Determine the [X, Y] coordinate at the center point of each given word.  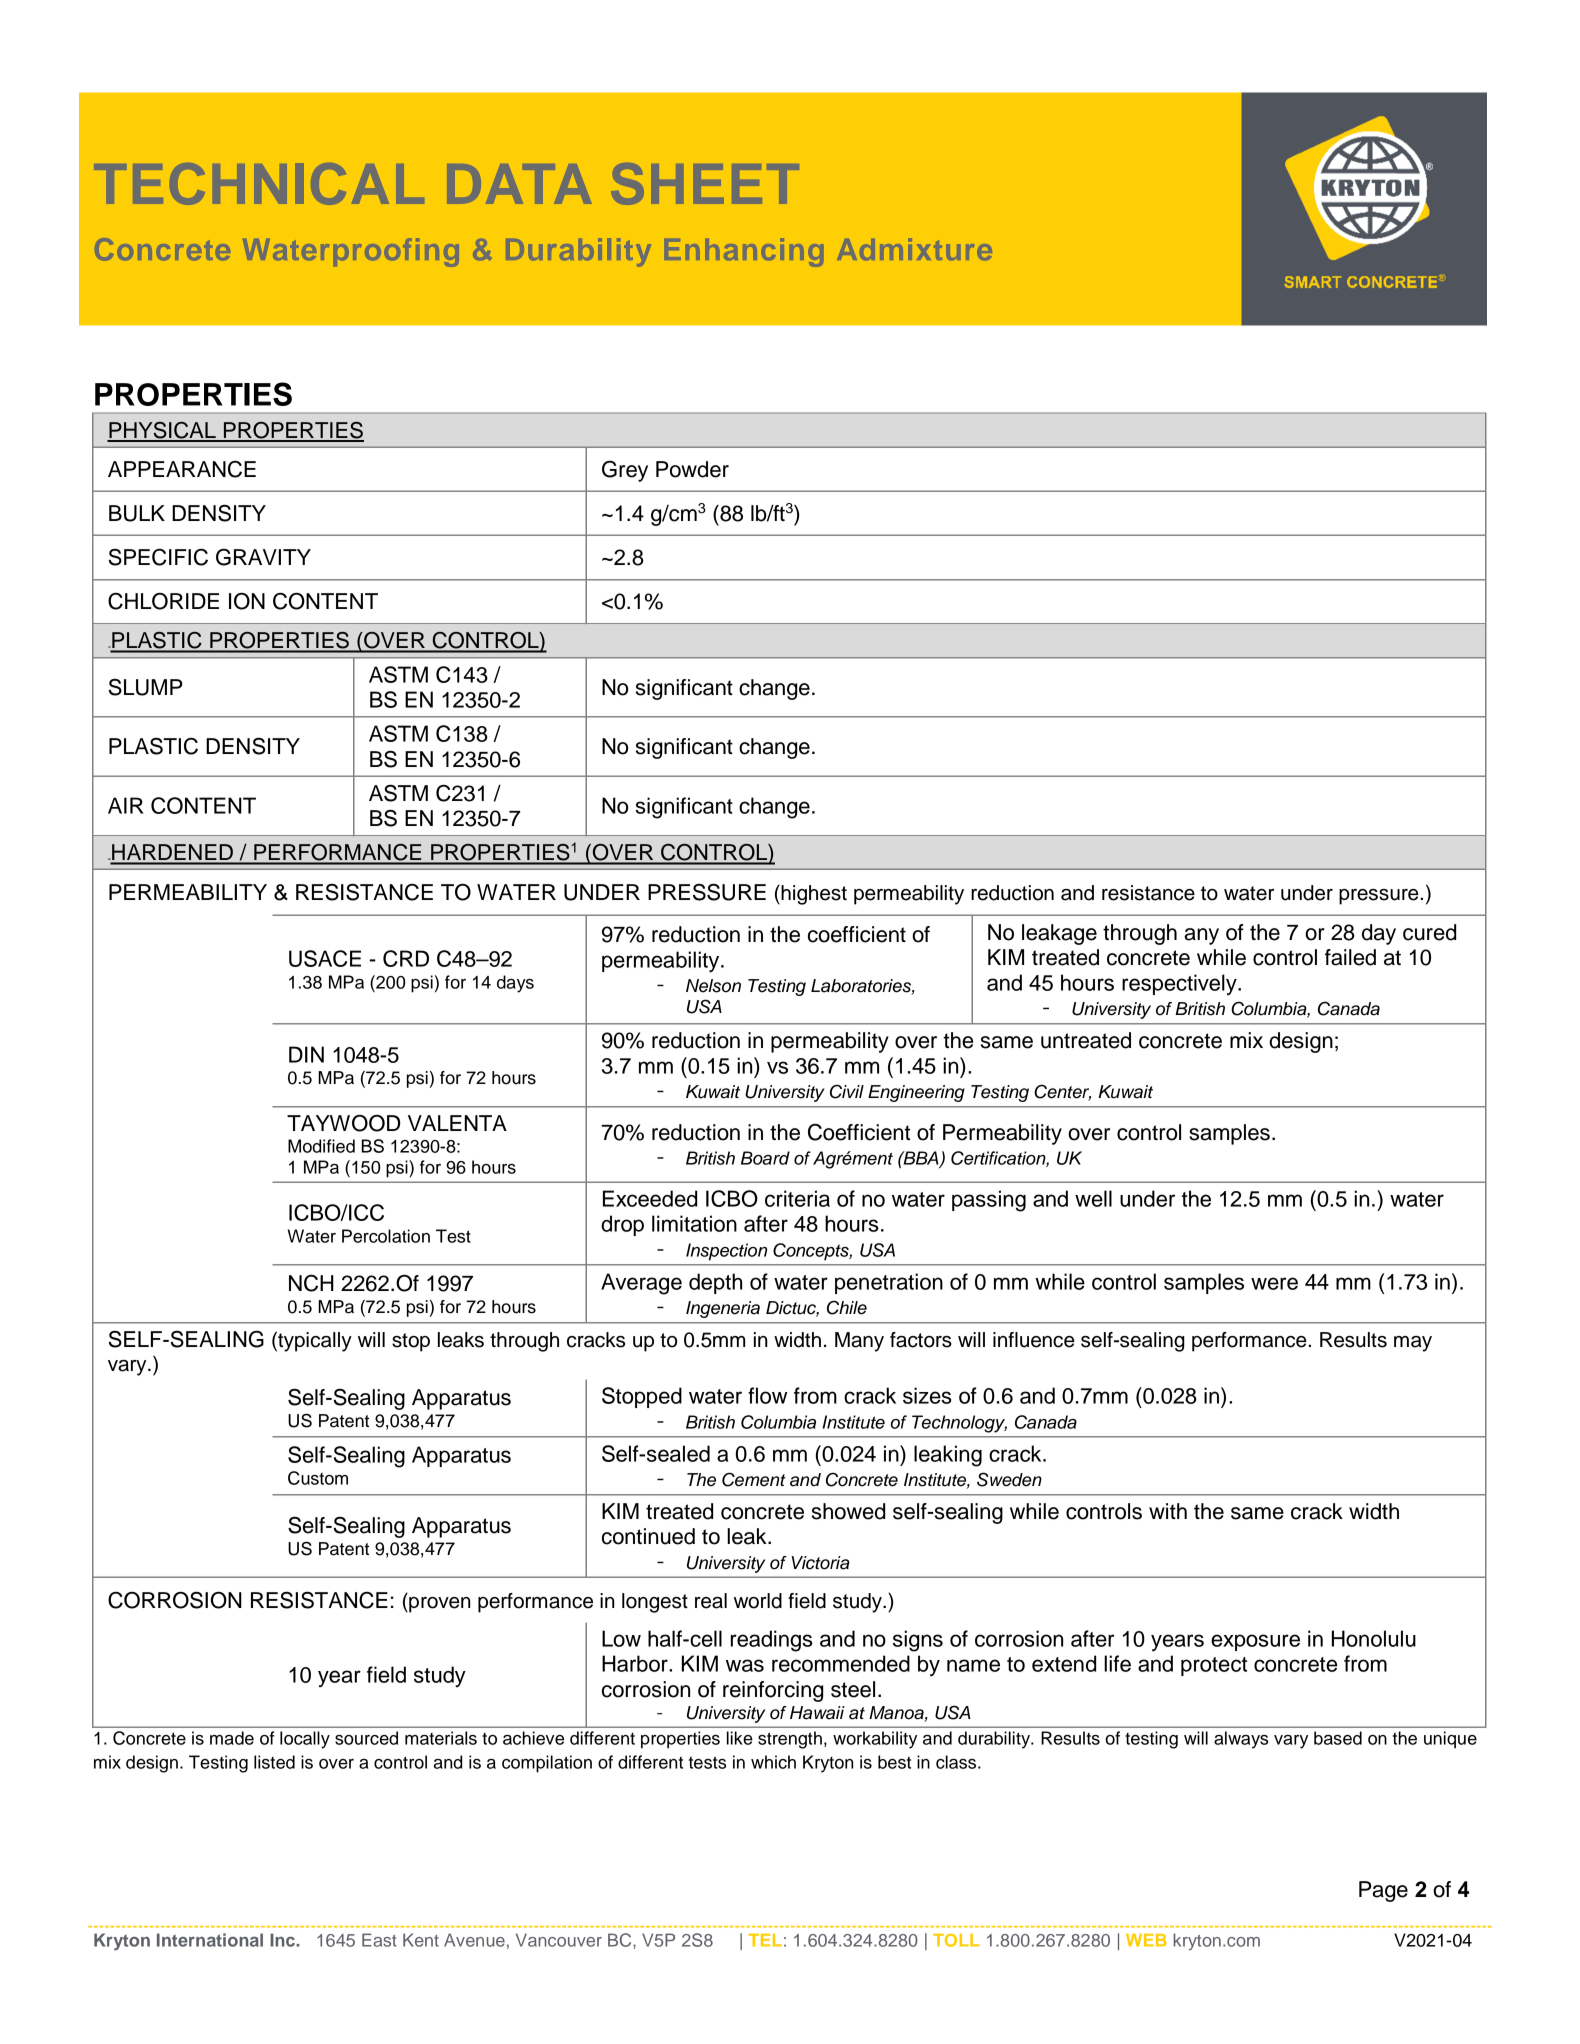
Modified [321, 1146]
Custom [318, 1478]
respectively [1180, 984]
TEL [765, 1940]
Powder [692, 469]
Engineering [916, 1093]
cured [1429, 932]
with [1168, 1511]
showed [848, 1511]
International [210, 1940]
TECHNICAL [259, 184]
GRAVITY [263, 557]
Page [1383, 1891]
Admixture [914, 249]
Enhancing [744, 252]
